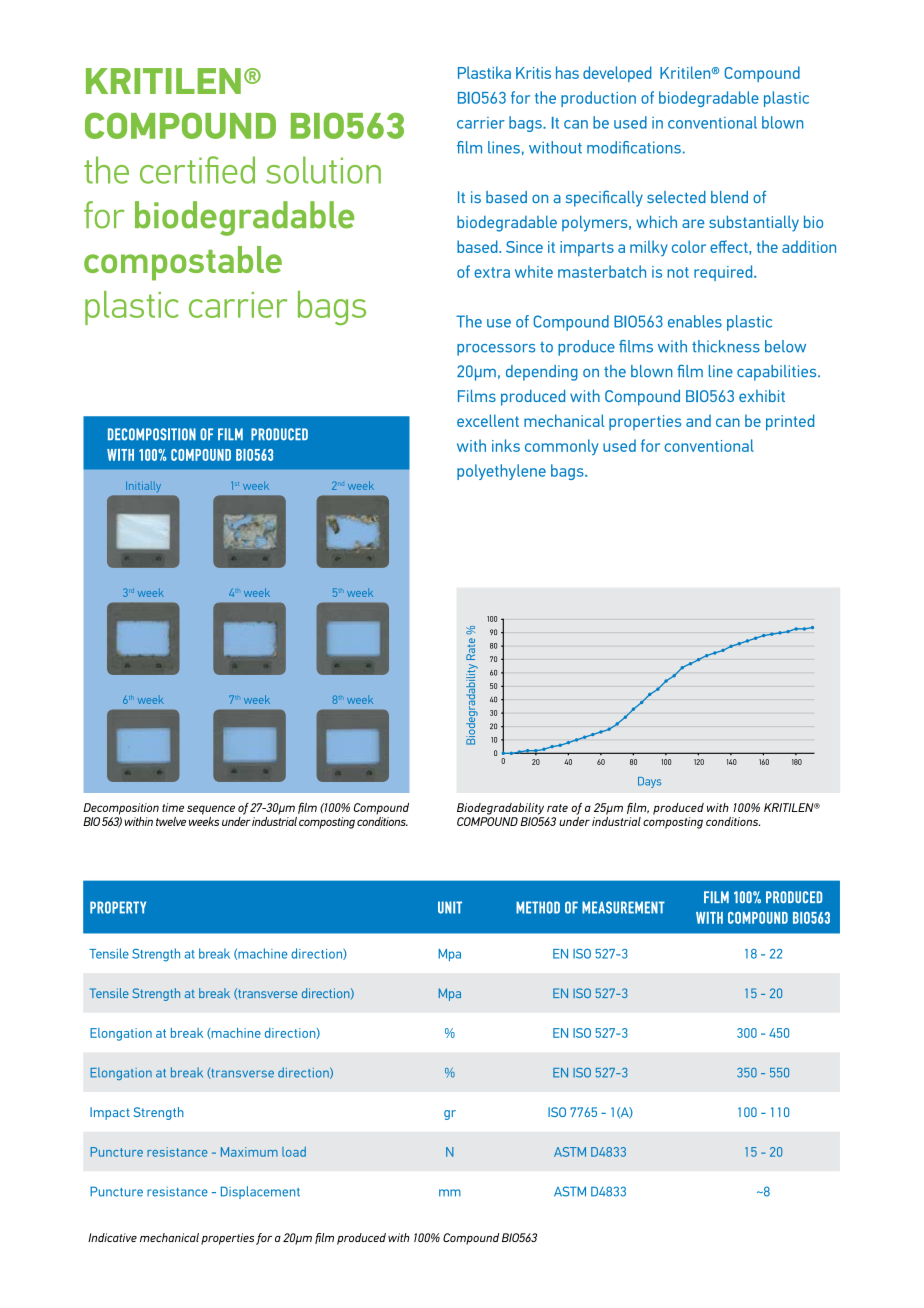 The width and height of the screenshot is (924, 1308). What do you see at coordinates (183, 263) in the screenshot?
I see `compostable` at bounding box center [183, 263].
